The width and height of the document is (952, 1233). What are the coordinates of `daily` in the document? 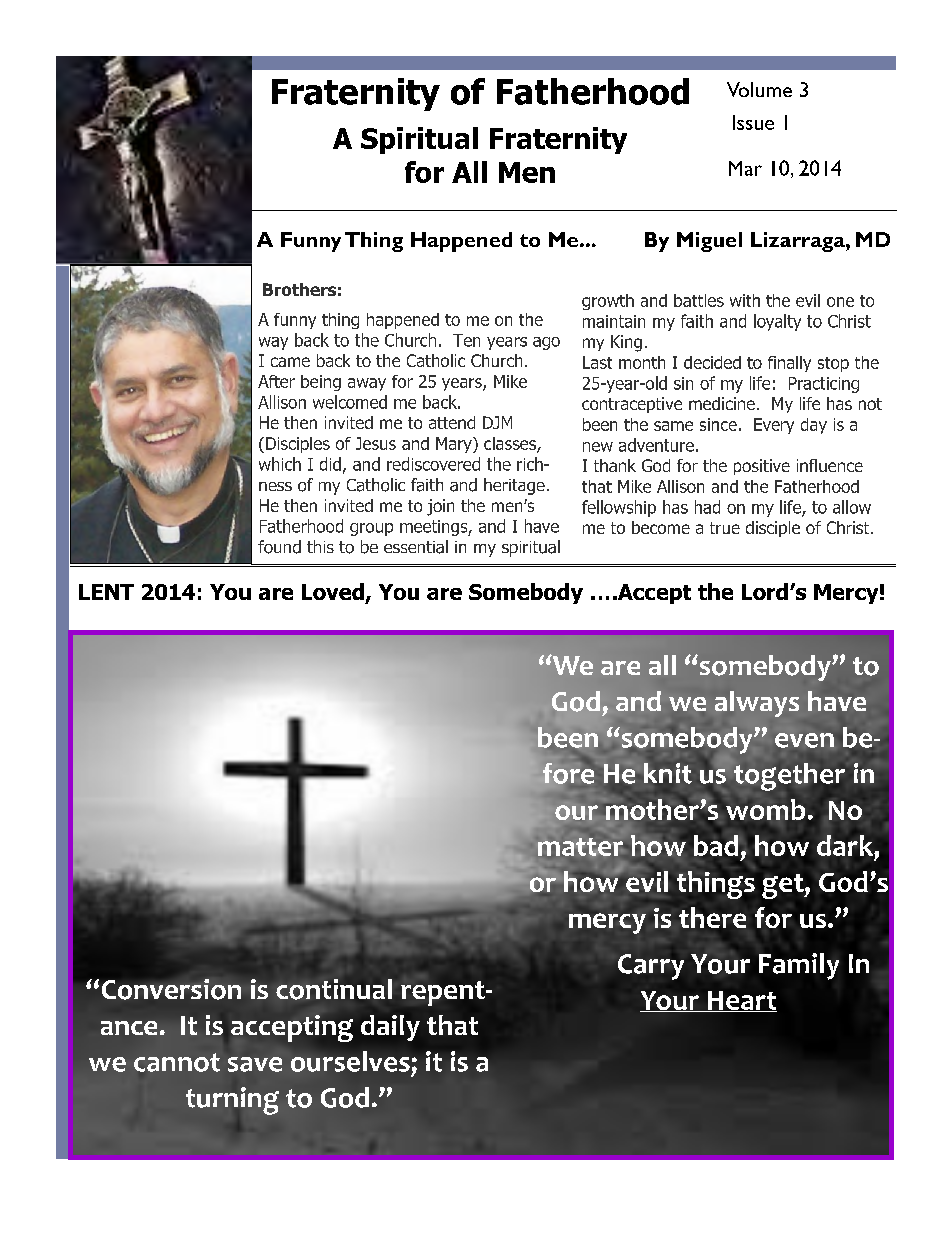 It's located at (390, 1028).
